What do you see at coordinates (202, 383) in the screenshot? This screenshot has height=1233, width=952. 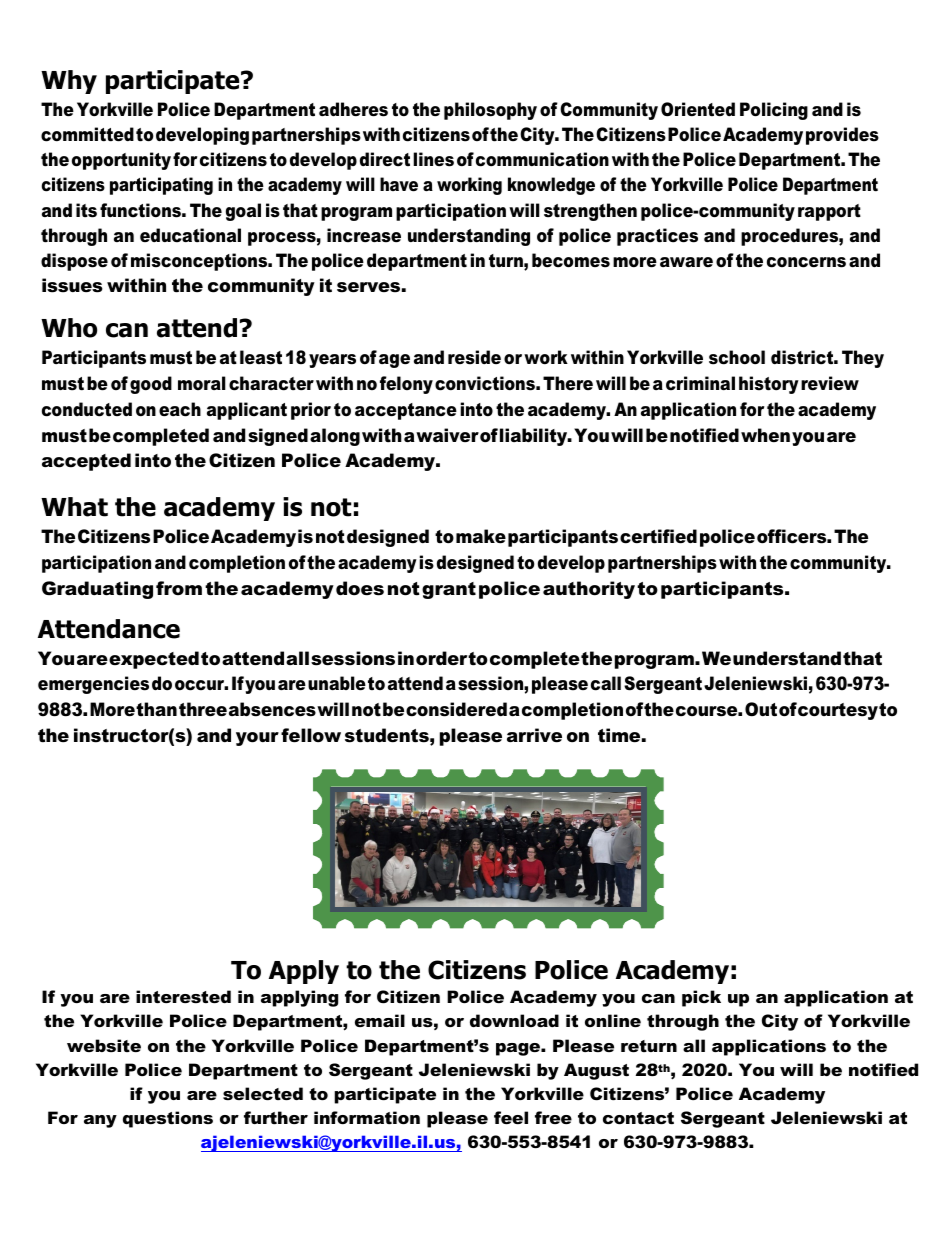 I see `moral` at bounding box center [202, 383].
